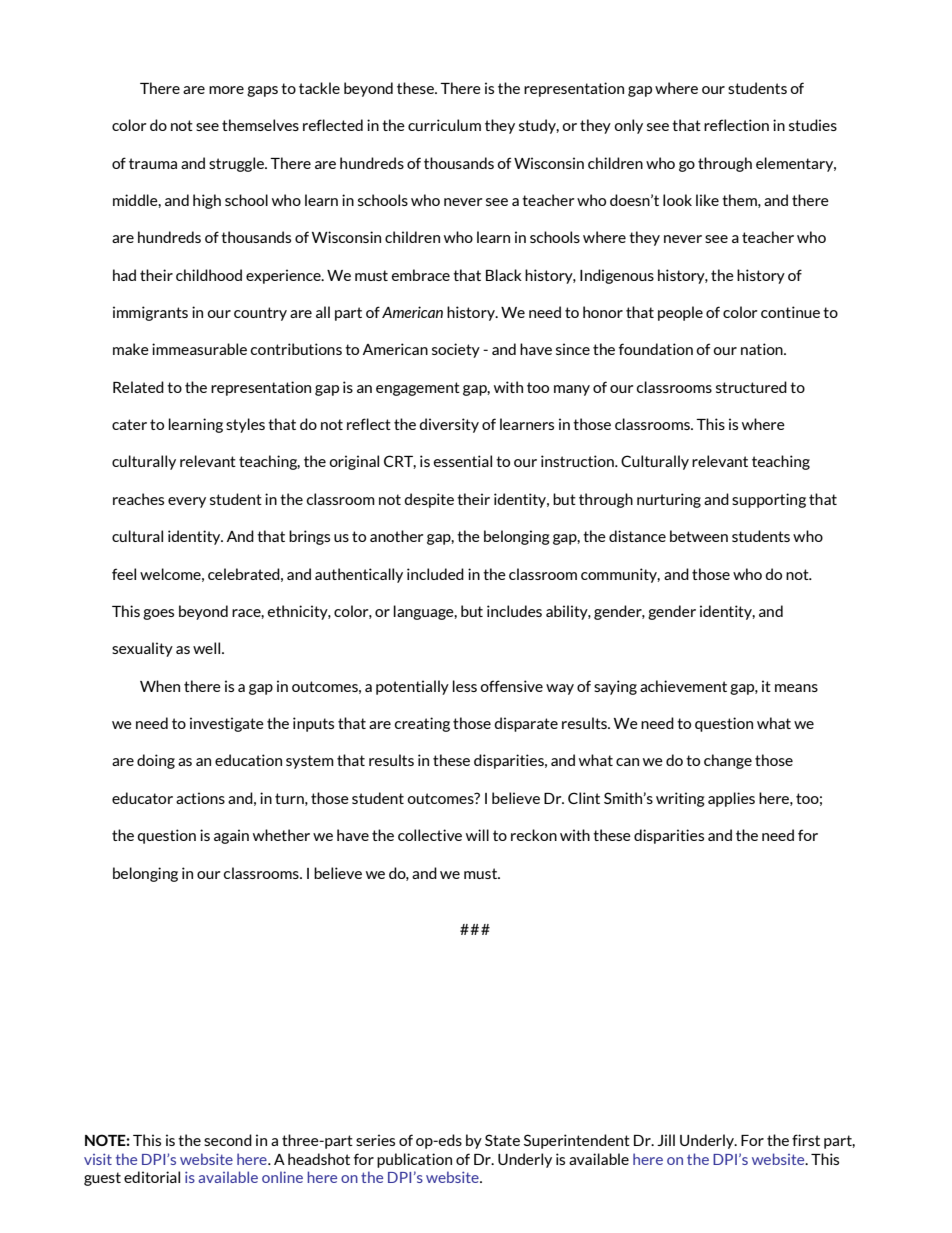 This page has height=1233, width=952. I want to click on supporting, so click(769, 500).
